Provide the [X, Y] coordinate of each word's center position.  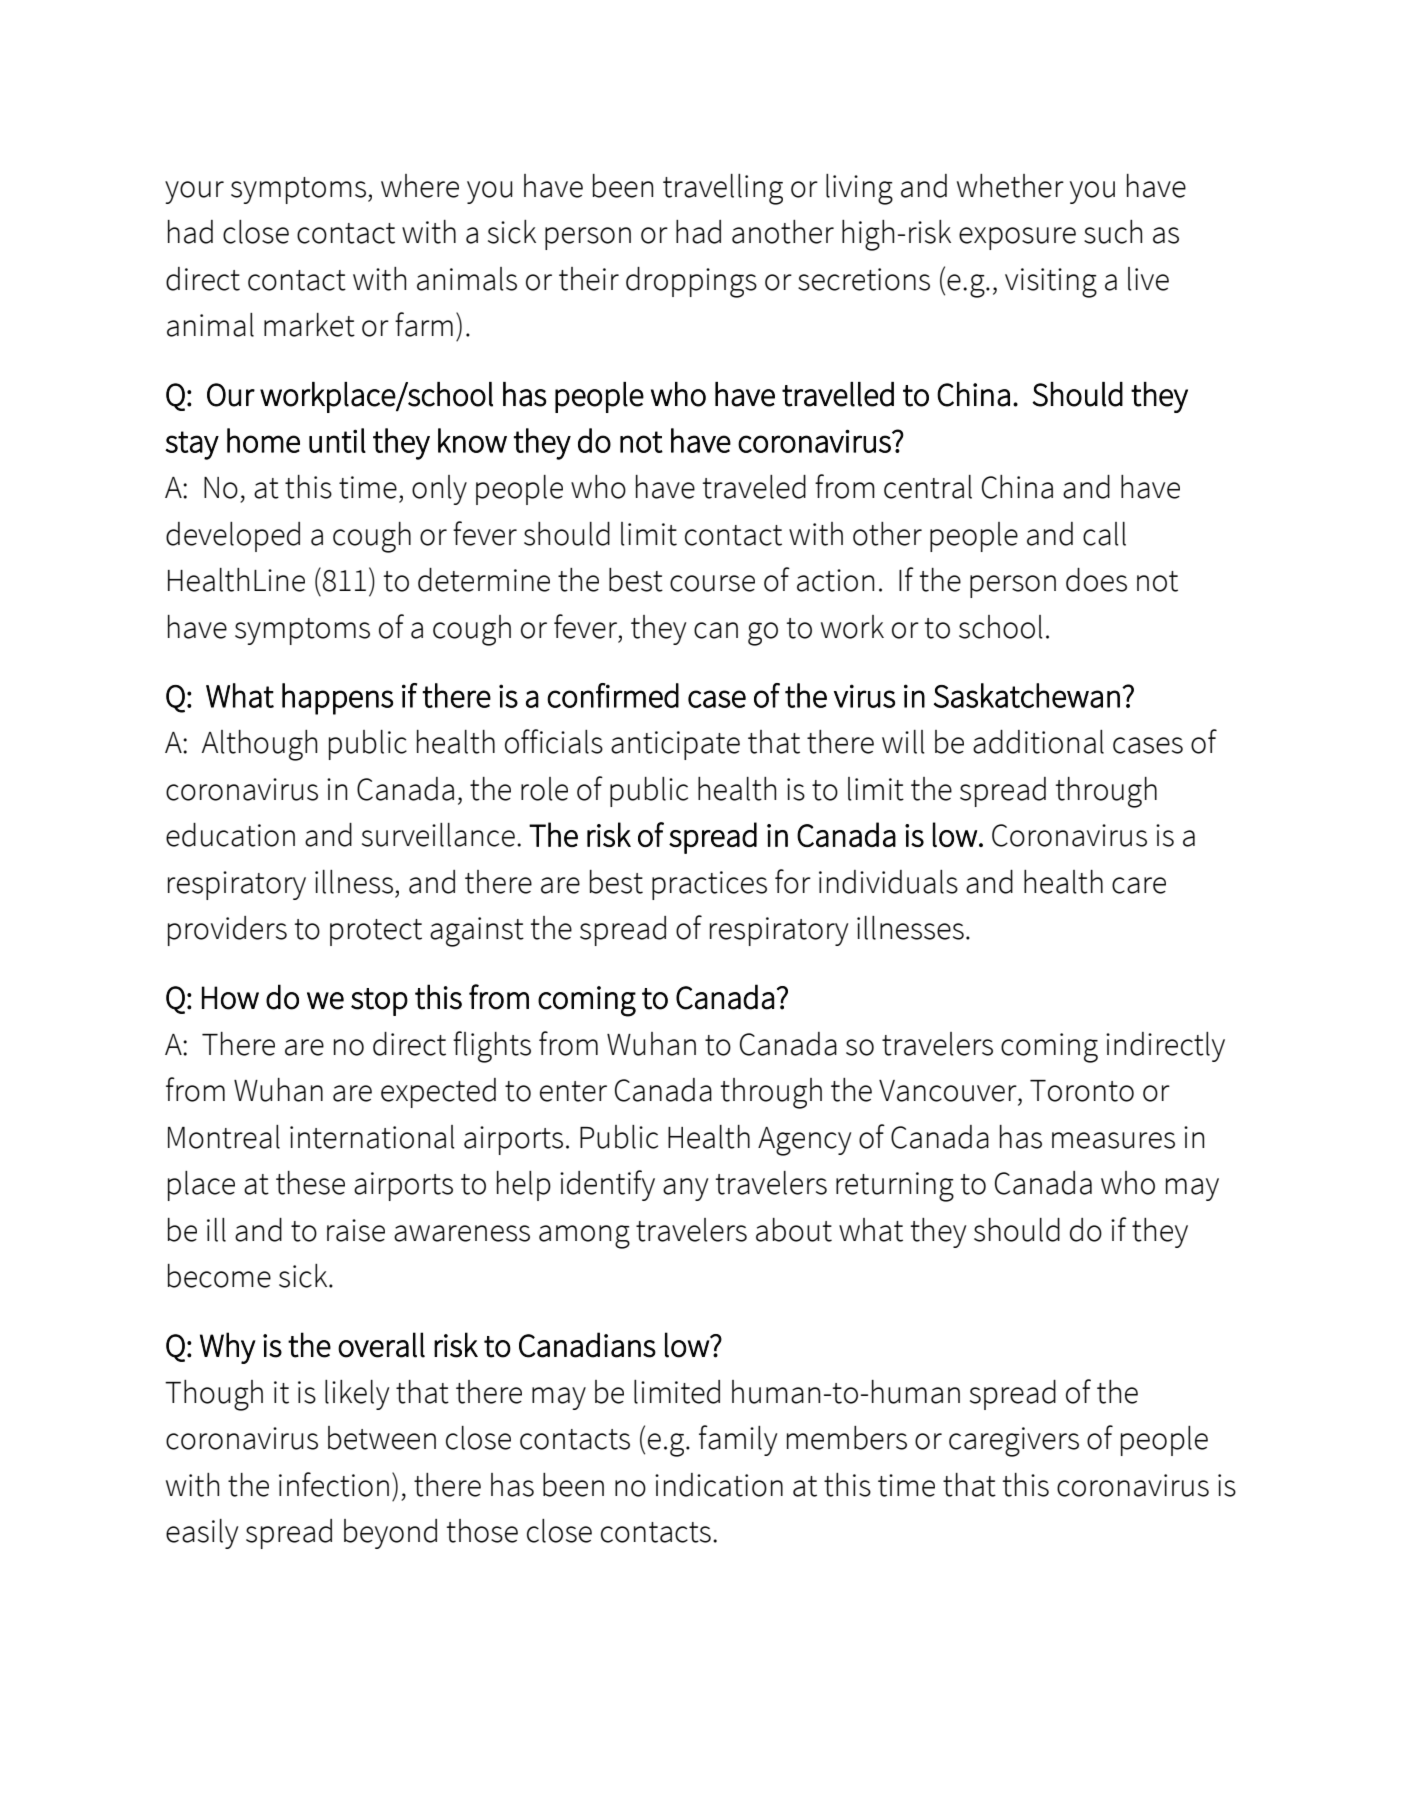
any [685, 1189]
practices [709, 885]
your [194, 192]
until [337, 440]
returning [895, 1187]
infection [334, 1484]
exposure [1017, 238]
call [1104, 534]
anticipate [675, 745]
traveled [754, 487]
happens [337, 699]
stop [379, 1002]
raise [356, 1230]
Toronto [1082, 1091]
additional [1038, 742]
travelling [723, 189]
